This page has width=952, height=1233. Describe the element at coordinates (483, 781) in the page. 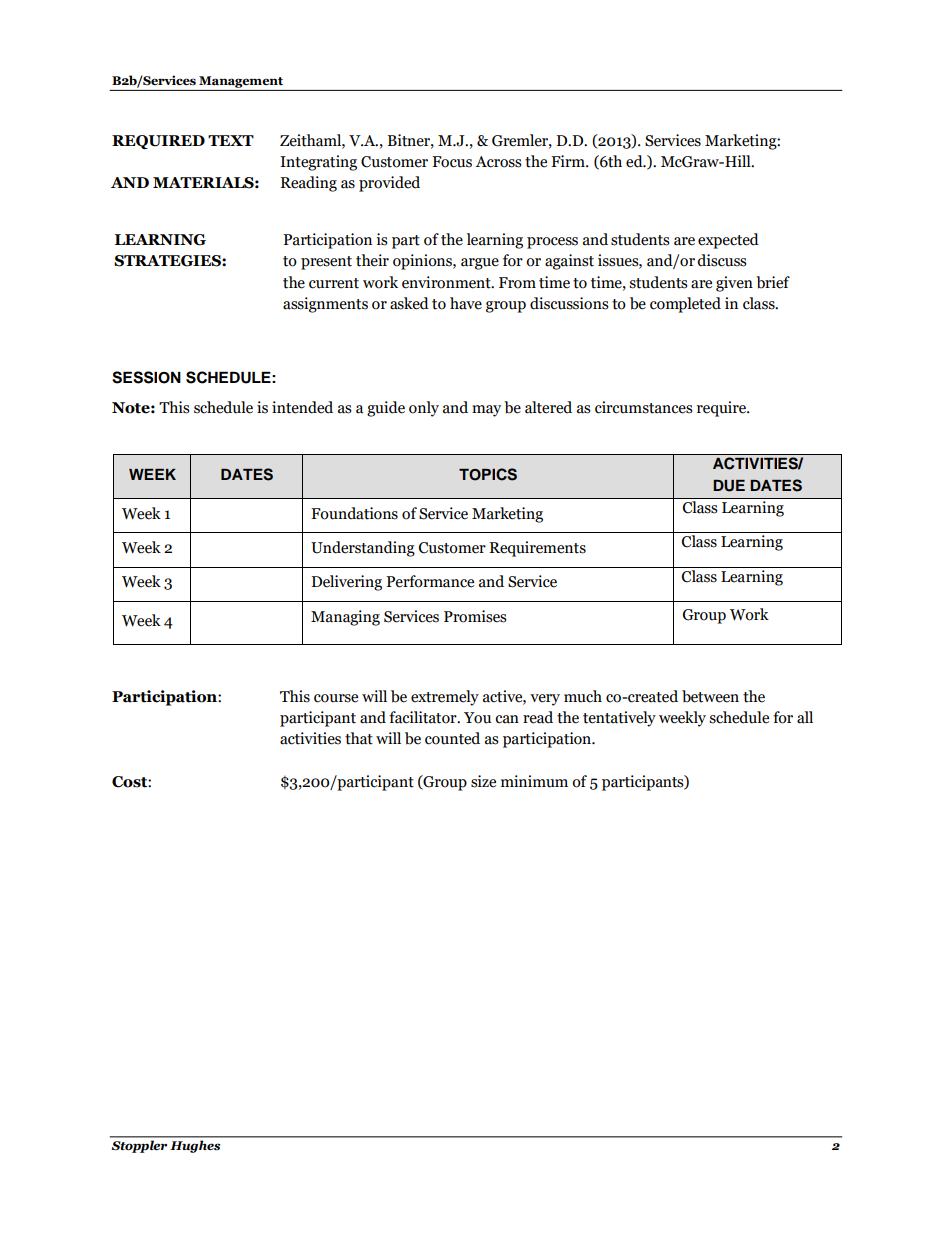

I see `size` at that location.
